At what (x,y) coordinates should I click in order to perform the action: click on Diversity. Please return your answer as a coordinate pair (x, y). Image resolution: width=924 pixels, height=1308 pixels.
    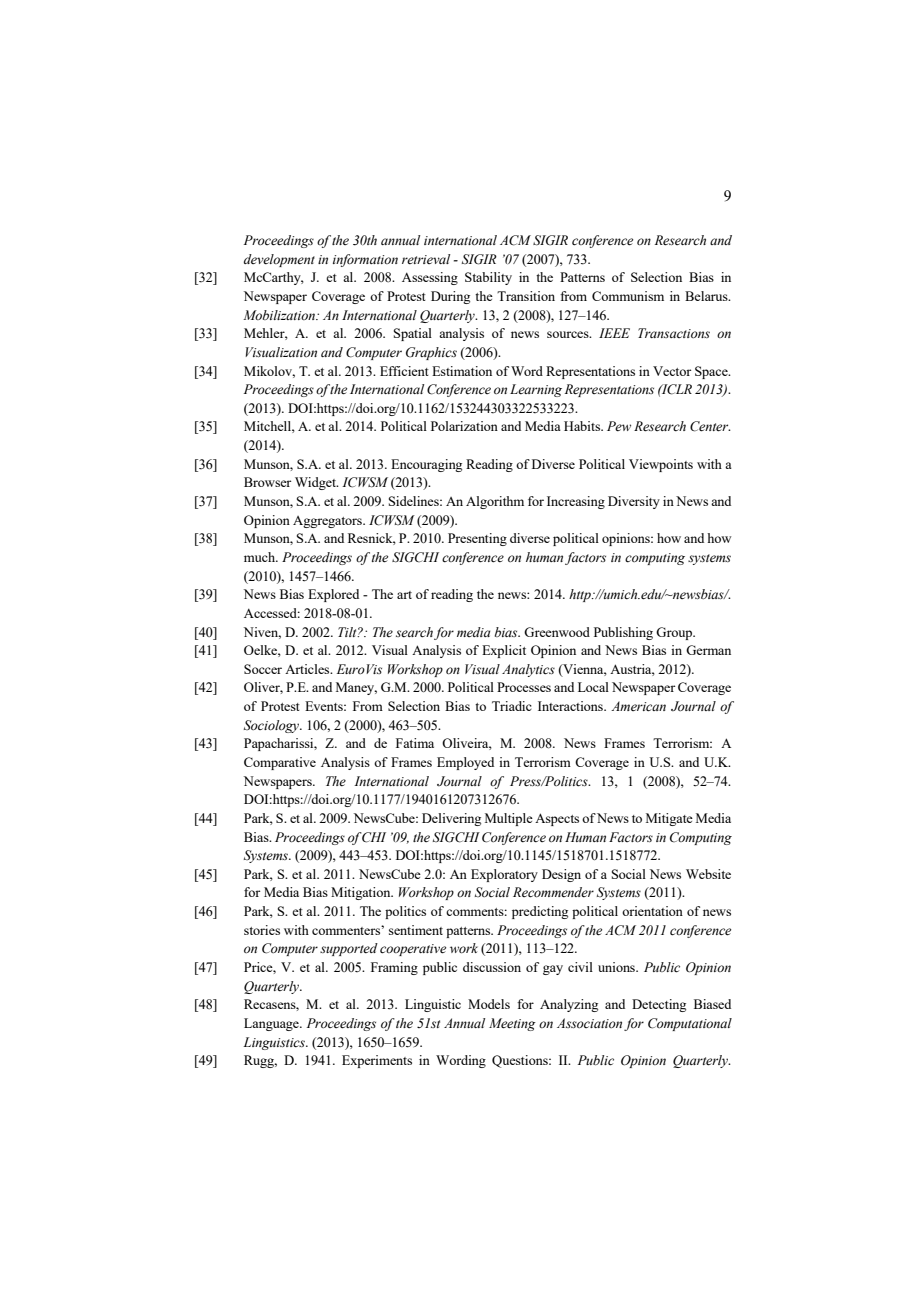
    Looking at the image, I should click on (634, 502).
